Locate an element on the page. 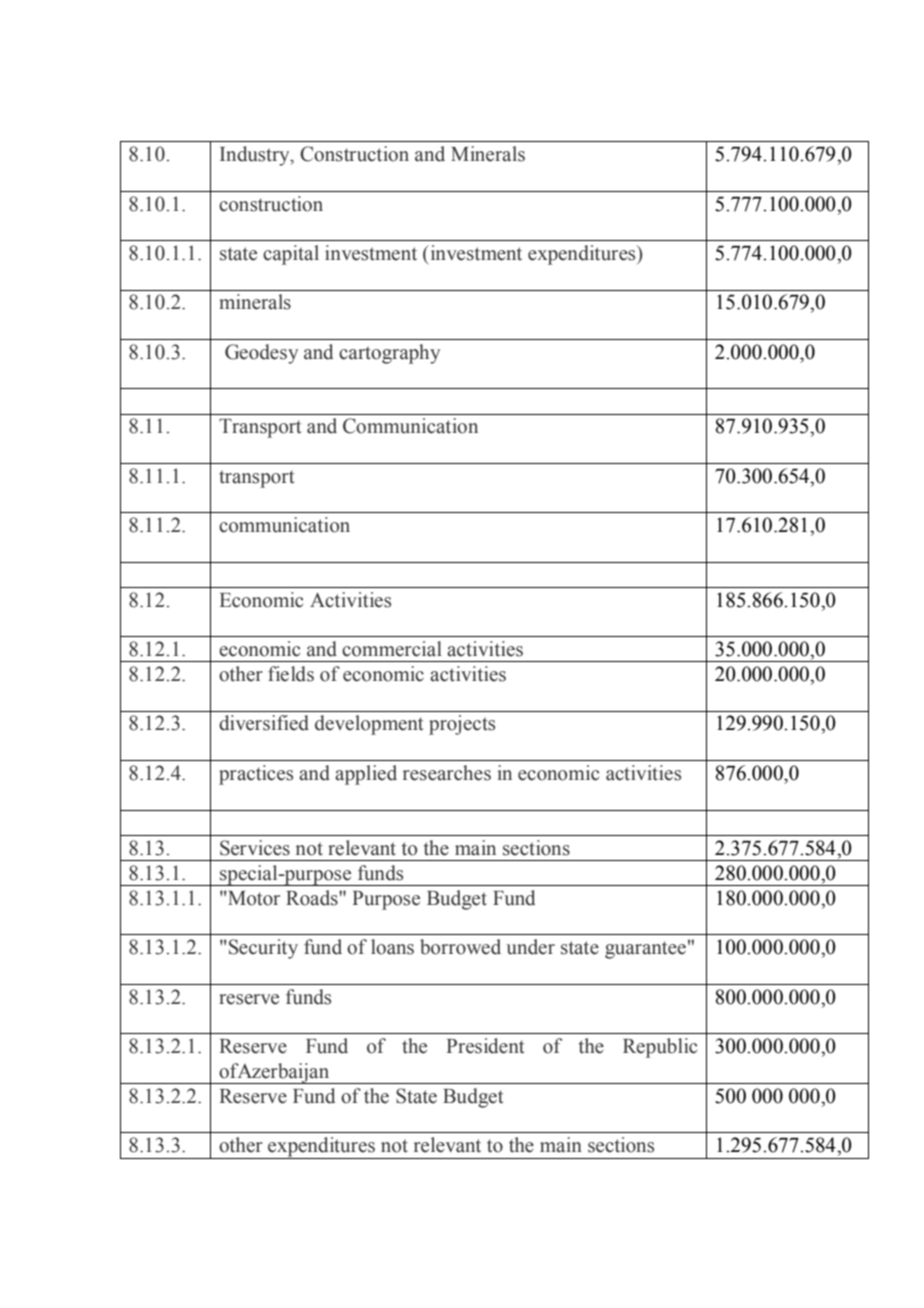 The image size is (924, 1308). guarantee is located at coordinates (645, 950).
